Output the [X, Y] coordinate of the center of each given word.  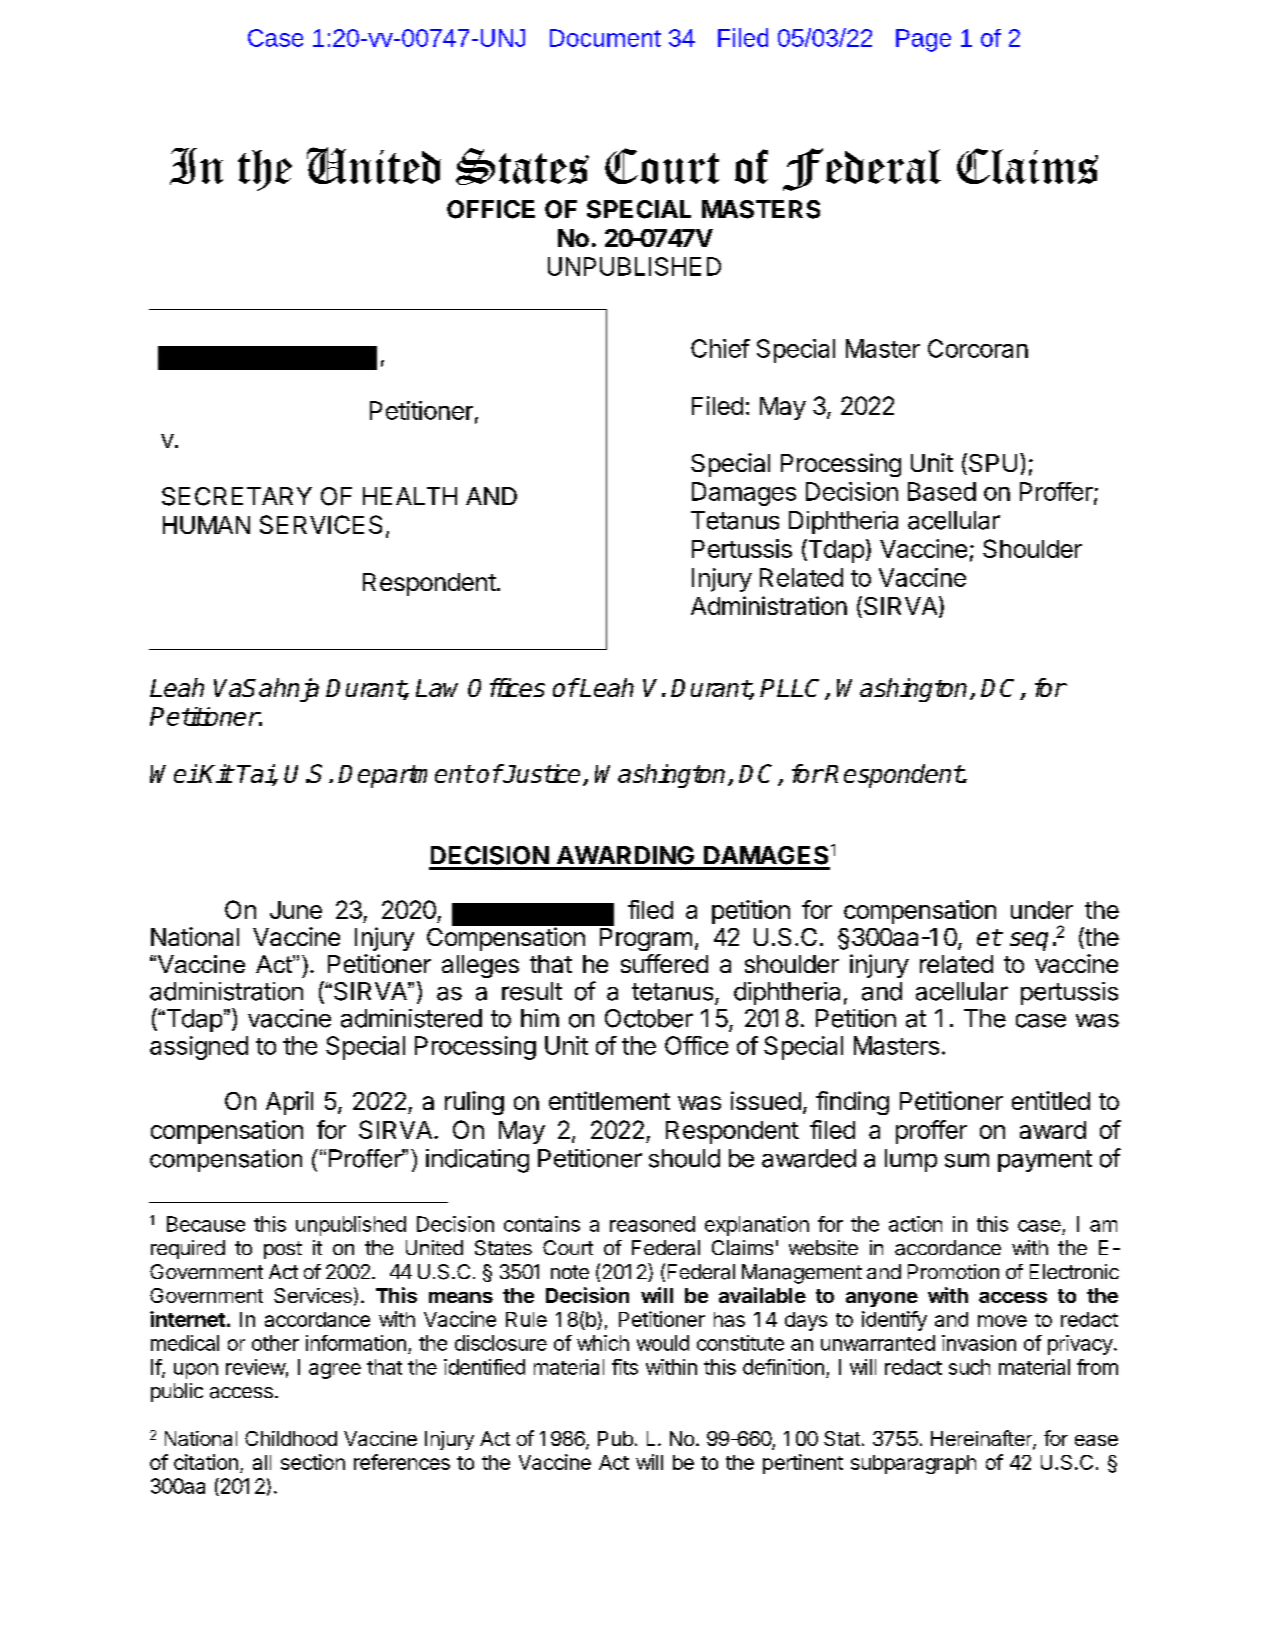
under [1042, 910]
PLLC [793, 689]
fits [625, 1367]
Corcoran [978, 348]
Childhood [291, 1438]
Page [923, 40]
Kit [215, 773]
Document [605, 38]
